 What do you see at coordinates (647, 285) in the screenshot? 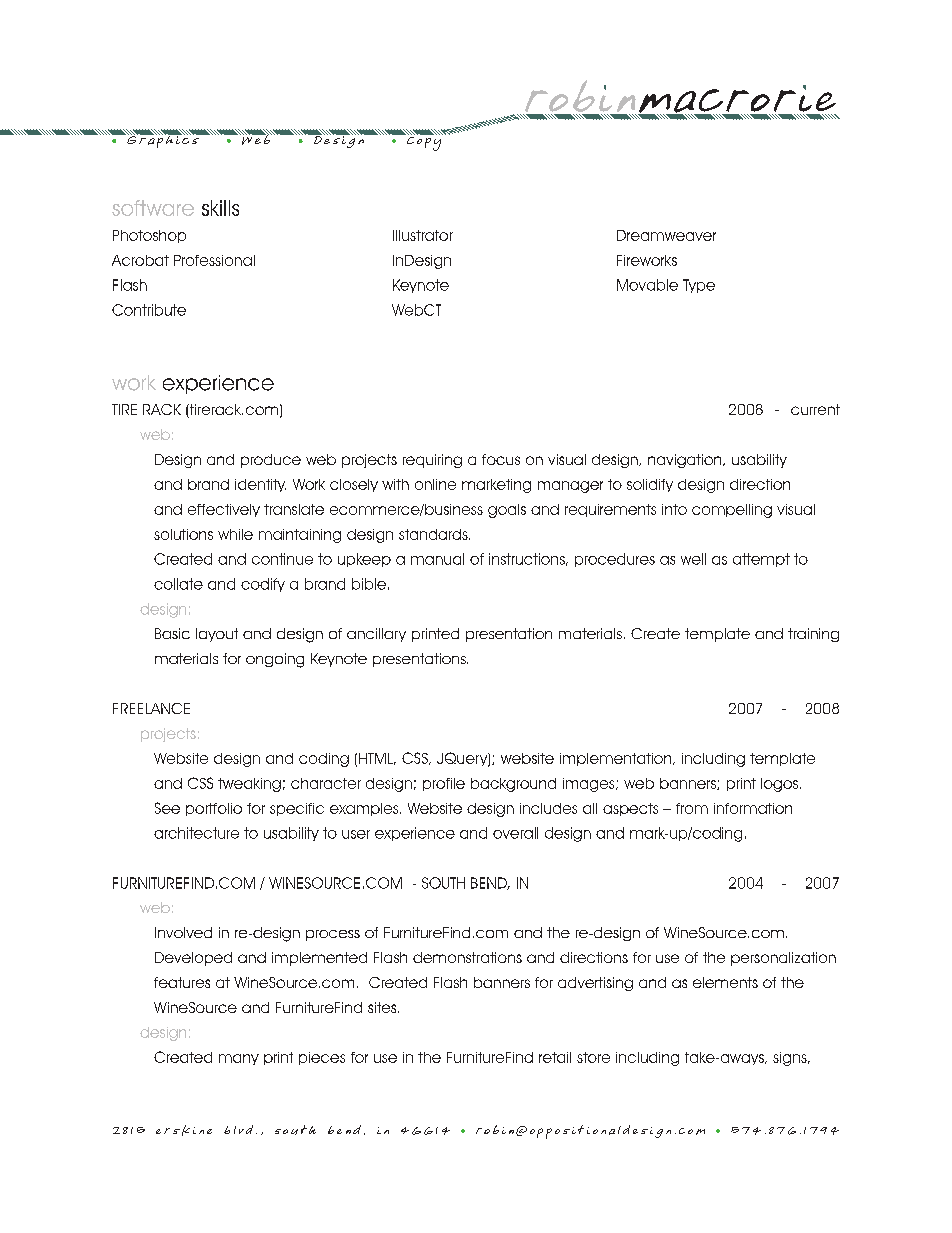
I see `Movable` at bounding box center [647, 285].
